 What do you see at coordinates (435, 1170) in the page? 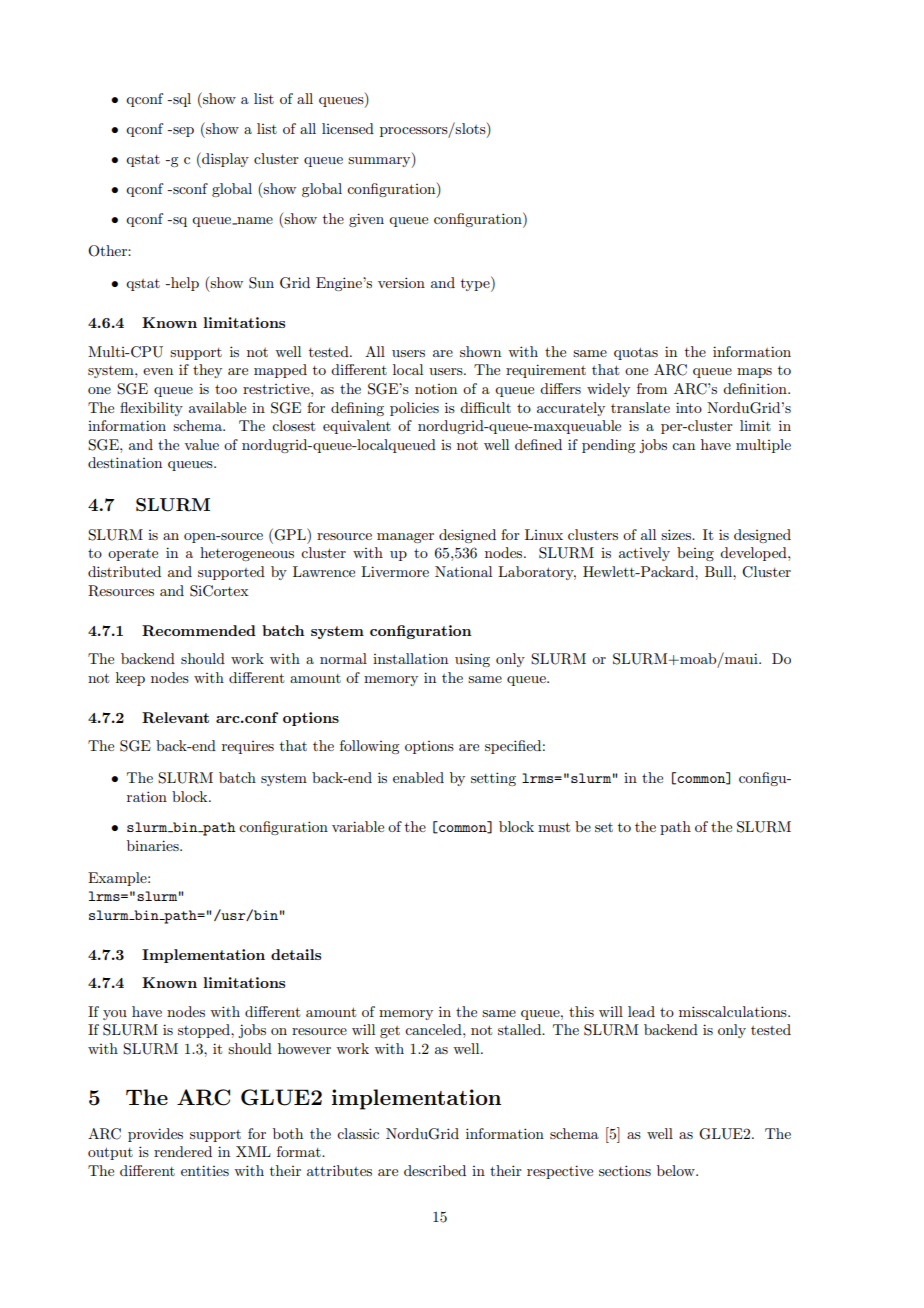
I see `described` at bounding box center [435, 1170].
